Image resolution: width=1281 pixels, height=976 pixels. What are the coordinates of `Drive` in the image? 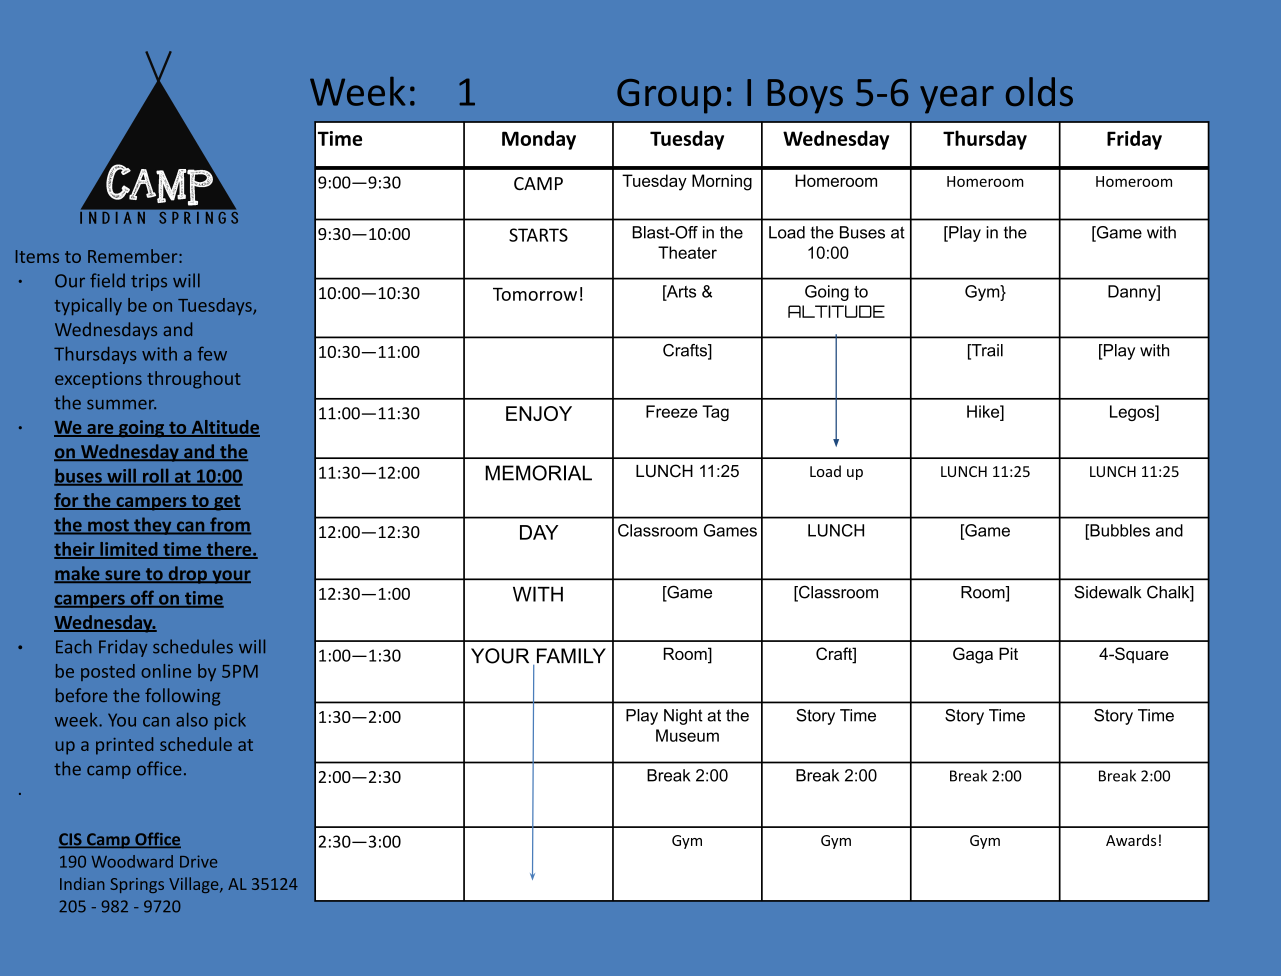 It's located at (198, 861).
